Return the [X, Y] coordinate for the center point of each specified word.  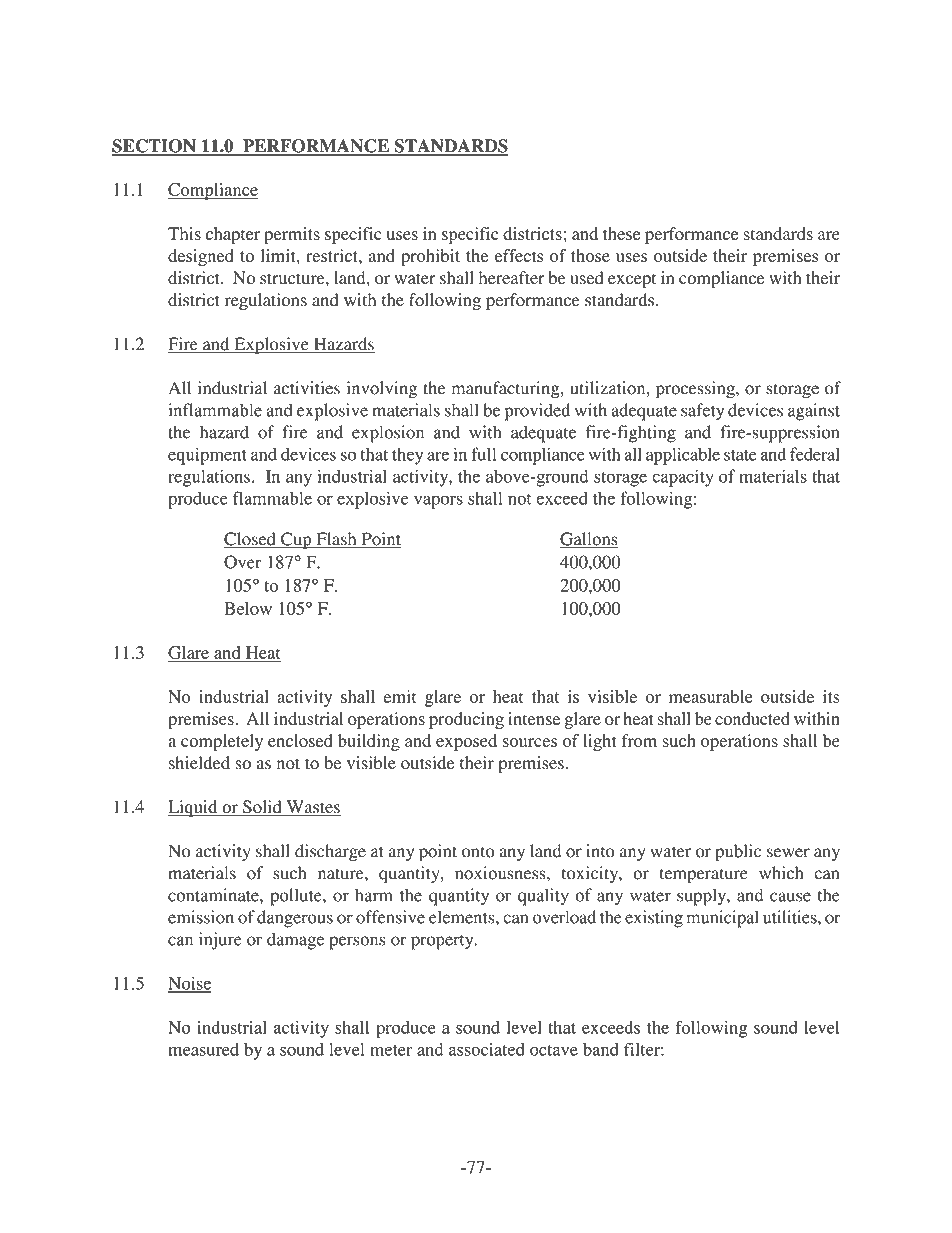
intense [534, 718]
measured [203, 1049]
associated [487, 1049]
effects [519, 255]
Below [248, 608]
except [632, 280]
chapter [233, 235]
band [601, 1049]
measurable [711, 696]
